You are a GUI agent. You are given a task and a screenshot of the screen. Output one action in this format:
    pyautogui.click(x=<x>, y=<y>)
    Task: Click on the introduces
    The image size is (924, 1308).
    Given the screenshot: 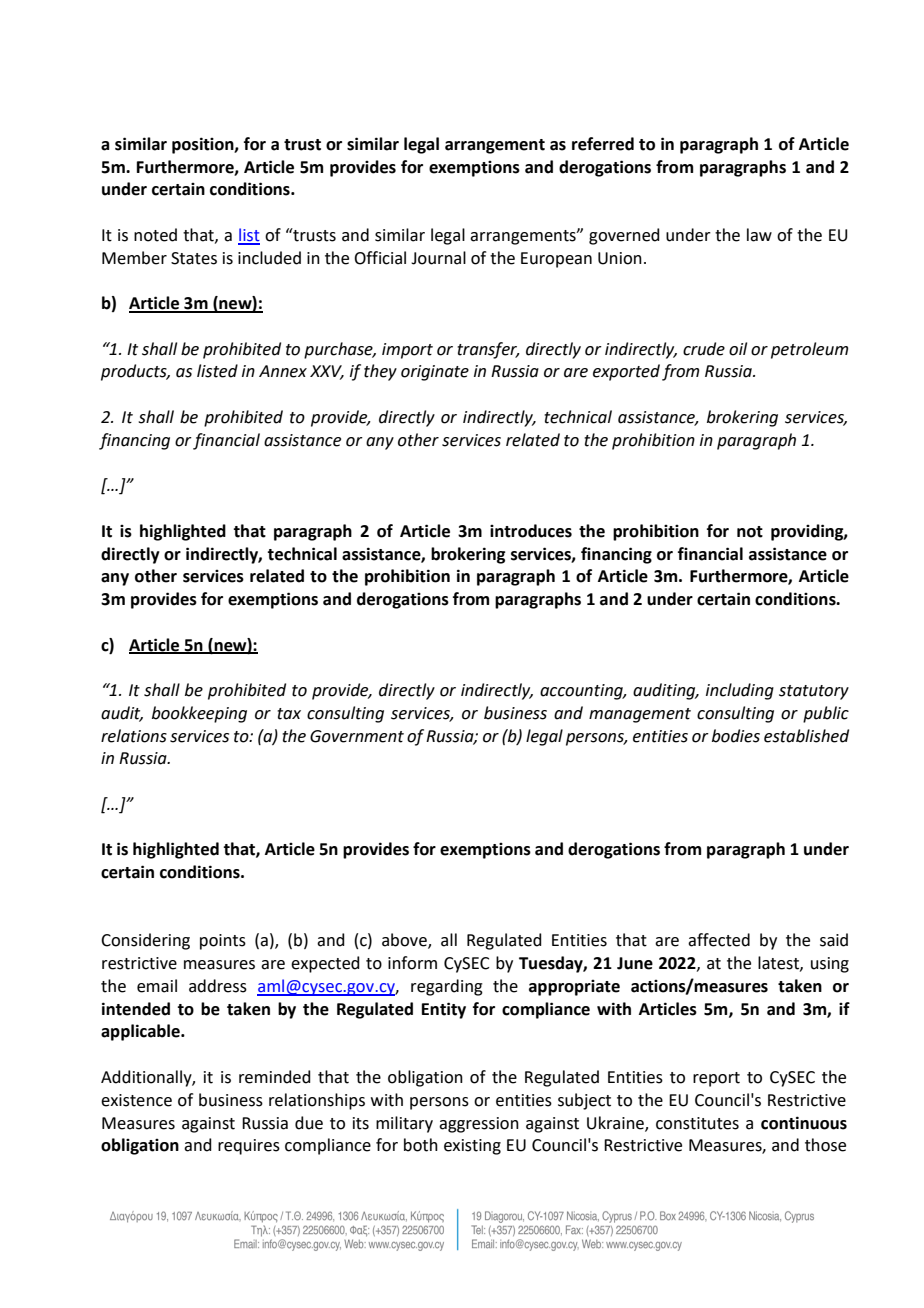 What is the action you would take?
    pyautogui.click(x=531, y=531)
